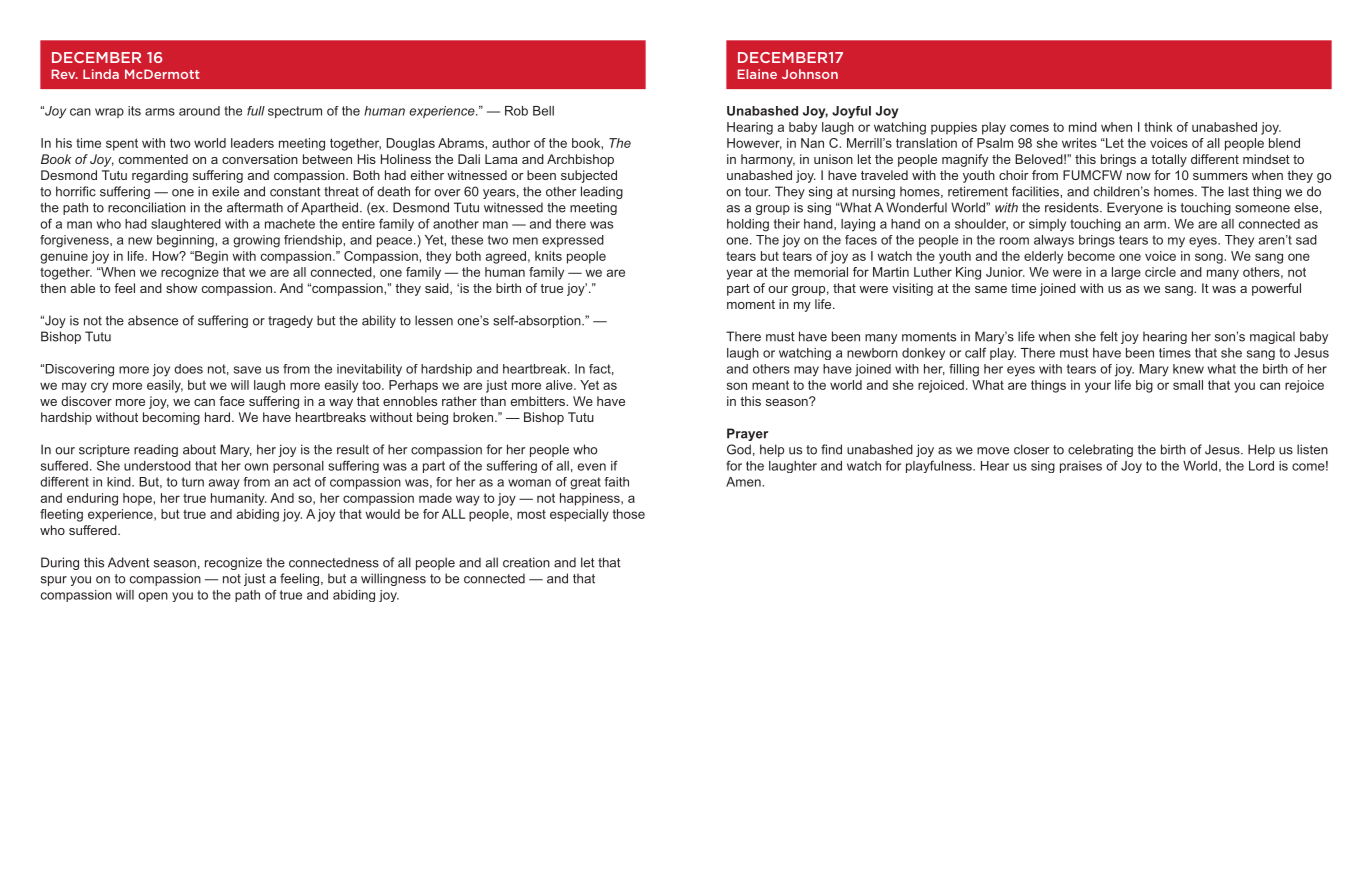 This screenshot has height=887, width=1372. What do you see at coordinates (1158, 127) in the screenshot?
I see `think` at bounding box center [1158, 127].
